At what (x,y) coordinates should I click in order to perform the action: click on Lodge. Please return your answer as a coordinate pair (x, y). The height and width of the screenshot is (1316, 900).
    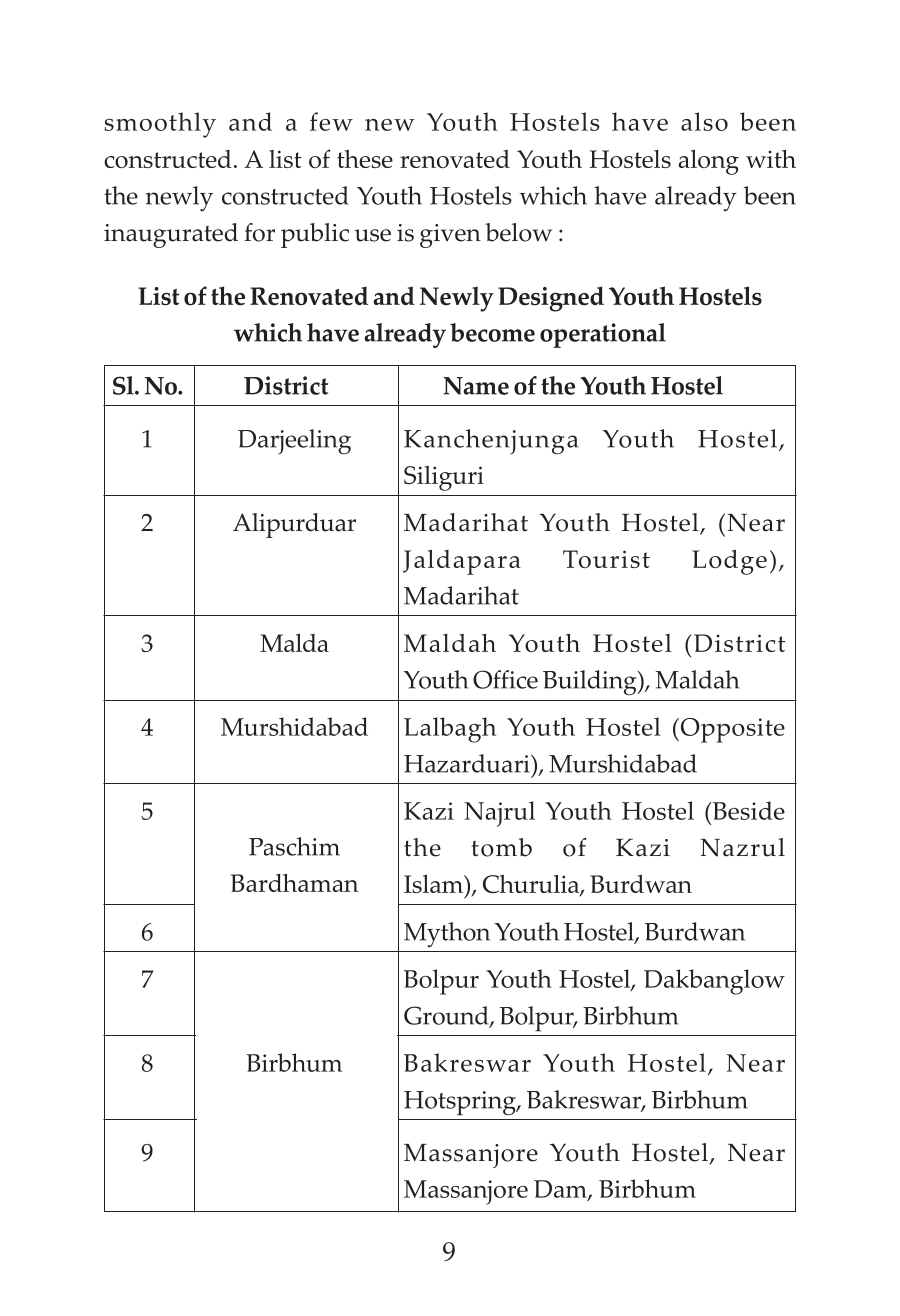
    Looking at the image, I should click on (729, 562).
